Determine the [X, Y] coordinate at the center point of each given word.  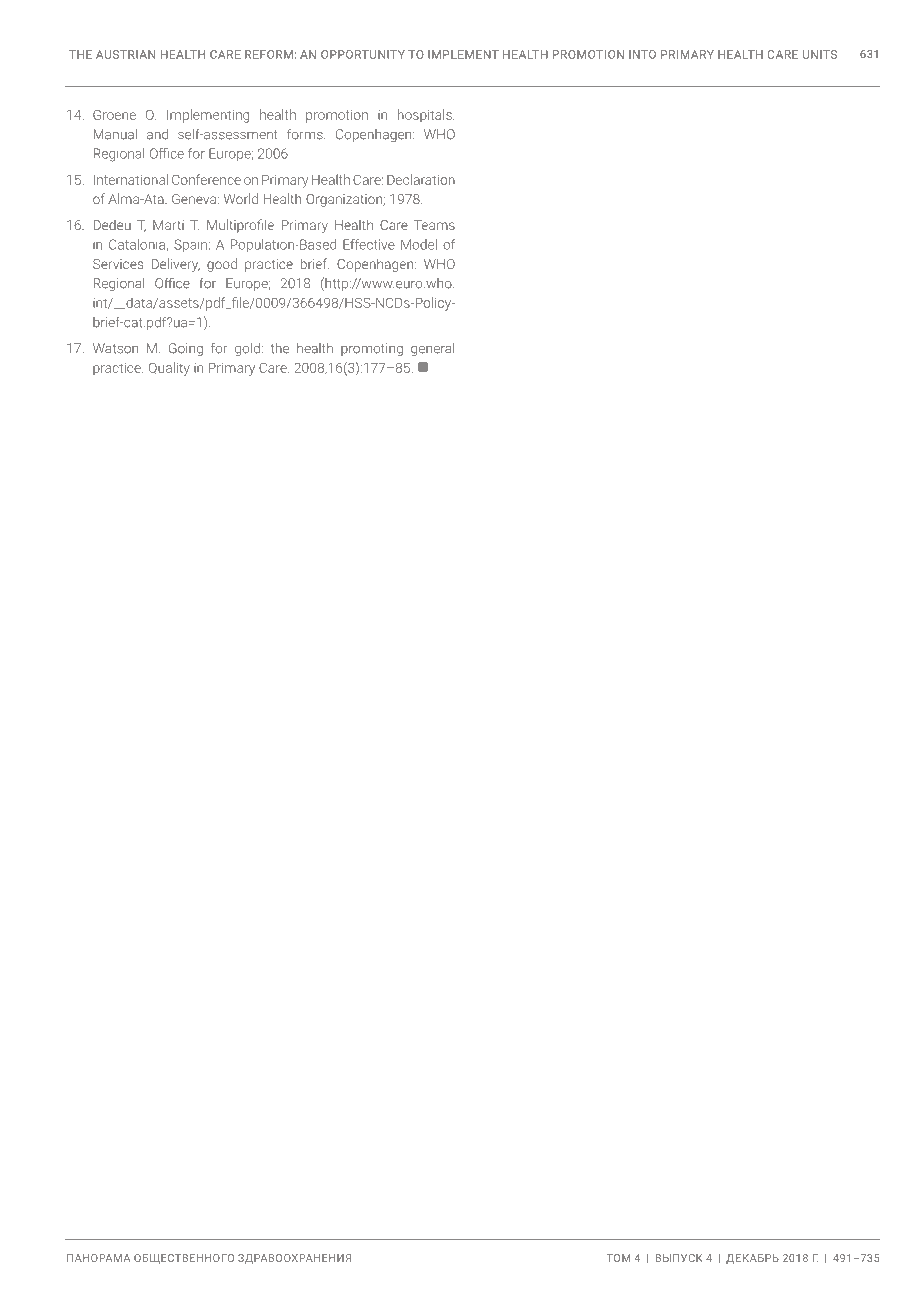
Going [186, 349]
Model [419, 244]
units [820, 54]
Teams [434, 225]
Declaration [421, 179]
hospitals [426, 115]
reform [269, 54]
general [432, 349]
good [222, 265]
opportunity [363, 54]
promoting [372, 349]
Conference [206, 179]
